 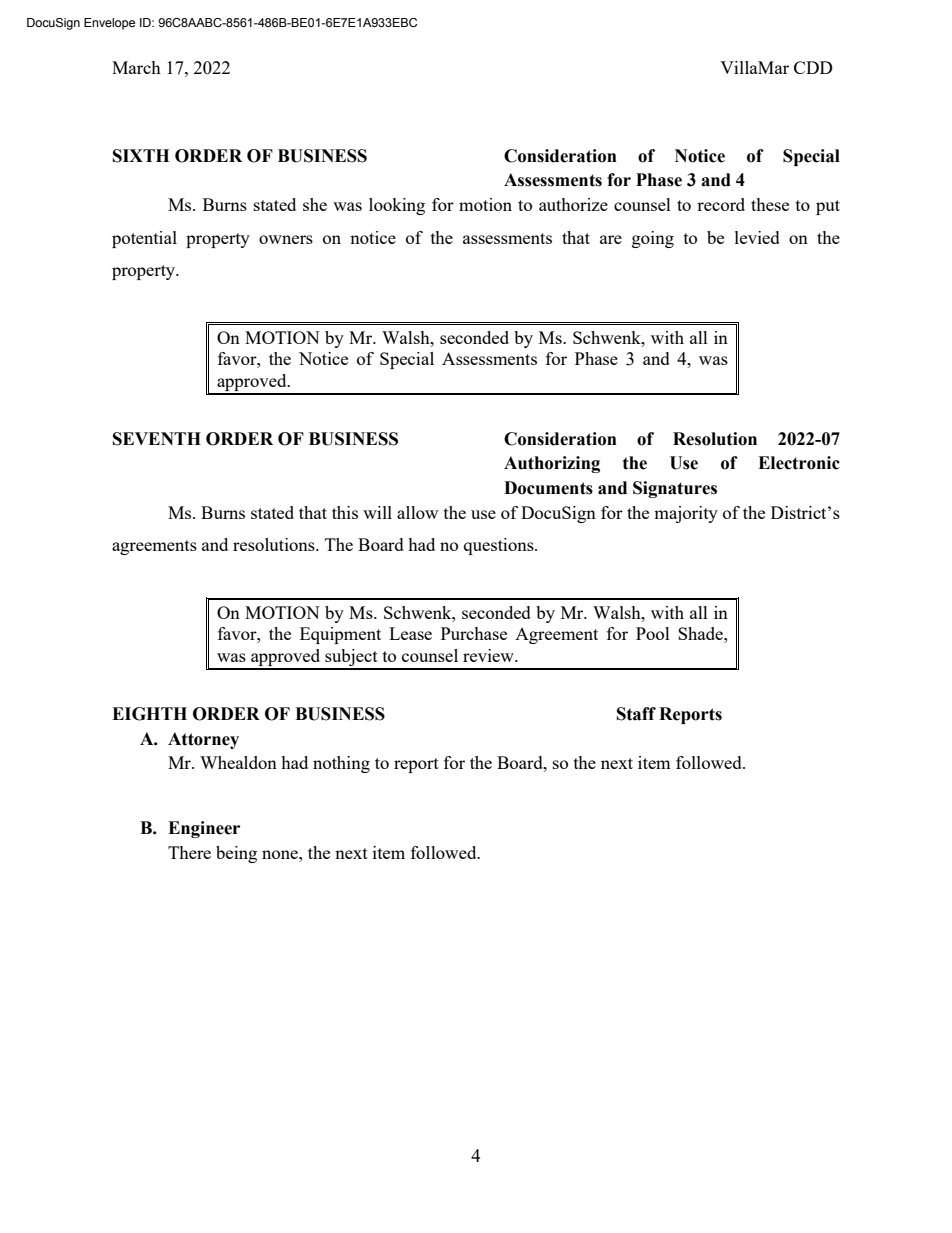 What do you see at coordinates (653, 633) in the screenshot?
I see `Pool` at bounding box center [653, 633].
